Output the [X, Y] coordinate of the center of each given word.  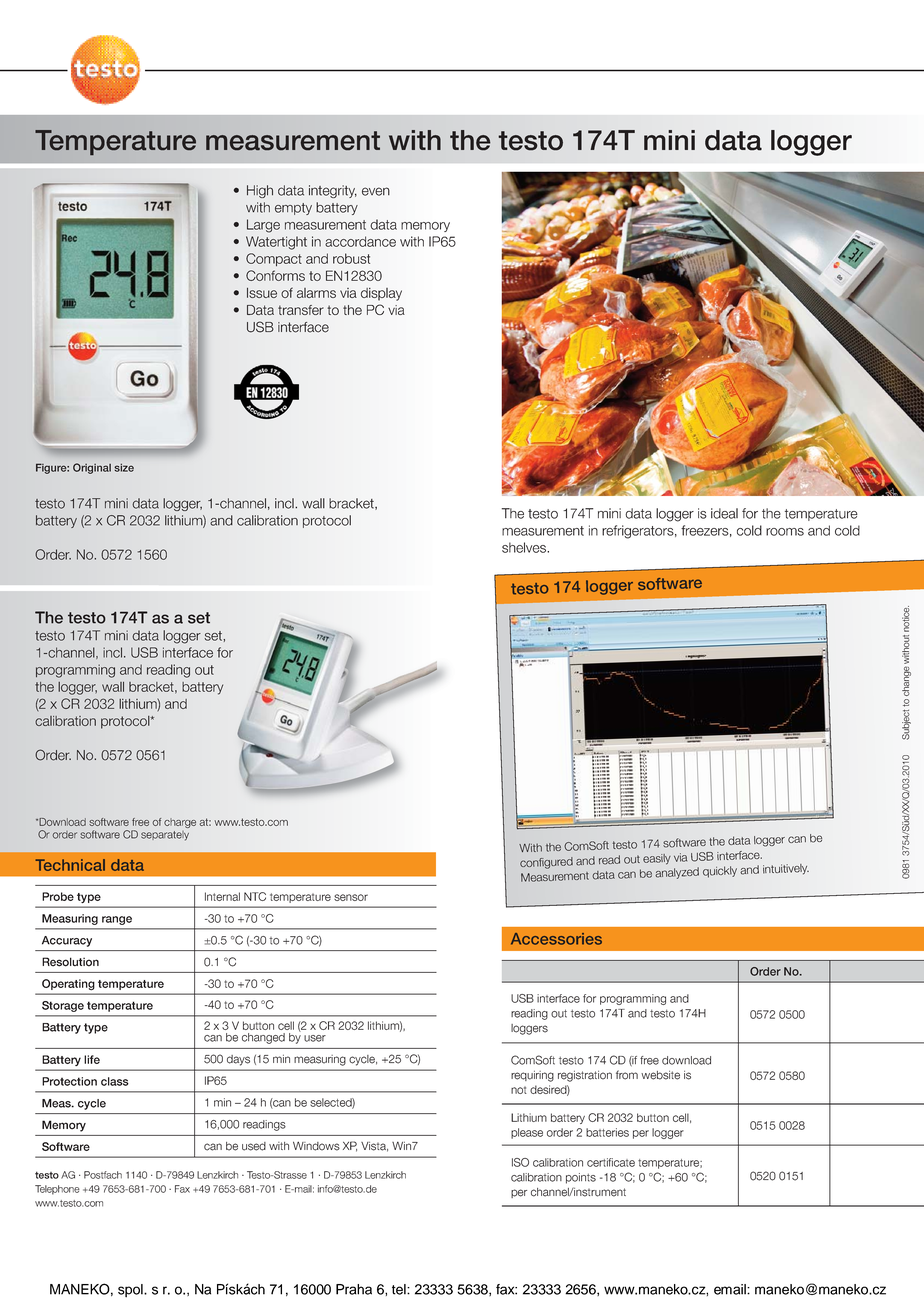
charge [180, 823]
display [381, 294]
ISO [520, 1162]
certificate [611, 1162]
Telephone [57, 1190]
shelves [525, 547]
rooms [785, 532]
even [376, 191]
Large [263, 226]
